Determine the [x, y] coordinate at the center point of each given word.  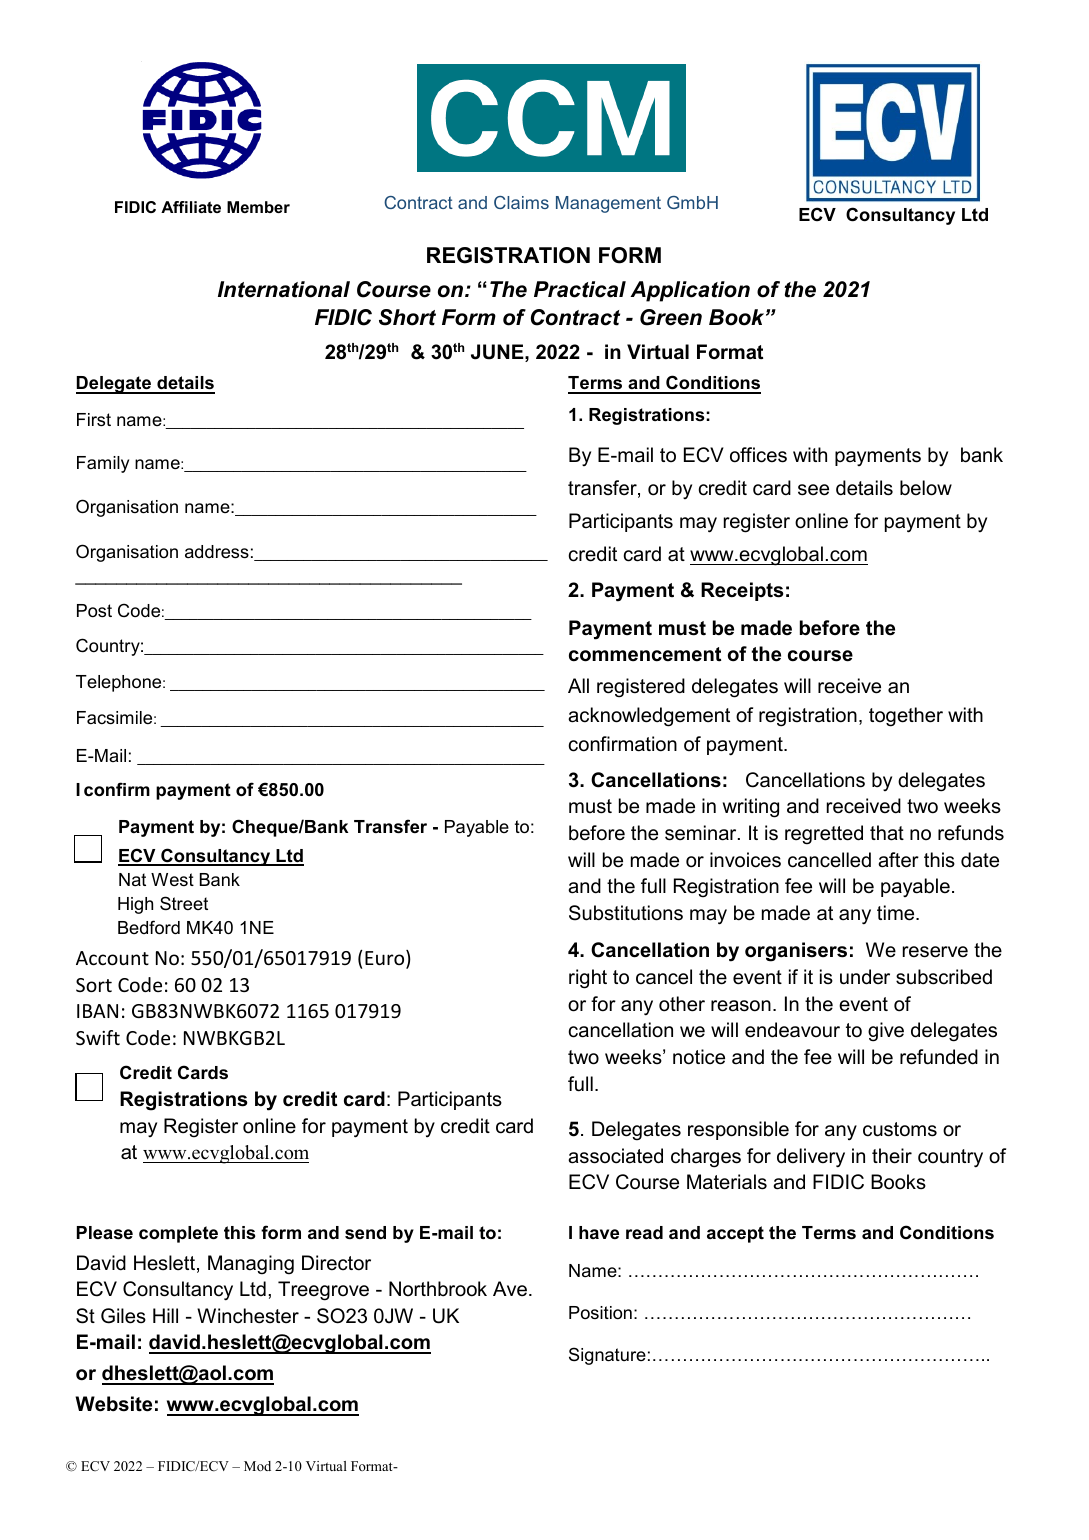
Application [690, 291]
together [906, 717]
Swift [98, 1037]
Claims [521, 202]
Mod [257, 1466]
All [578, 685]
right [588, 979]
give [886, 1032]
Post [94, 611]
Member [258, 207]
